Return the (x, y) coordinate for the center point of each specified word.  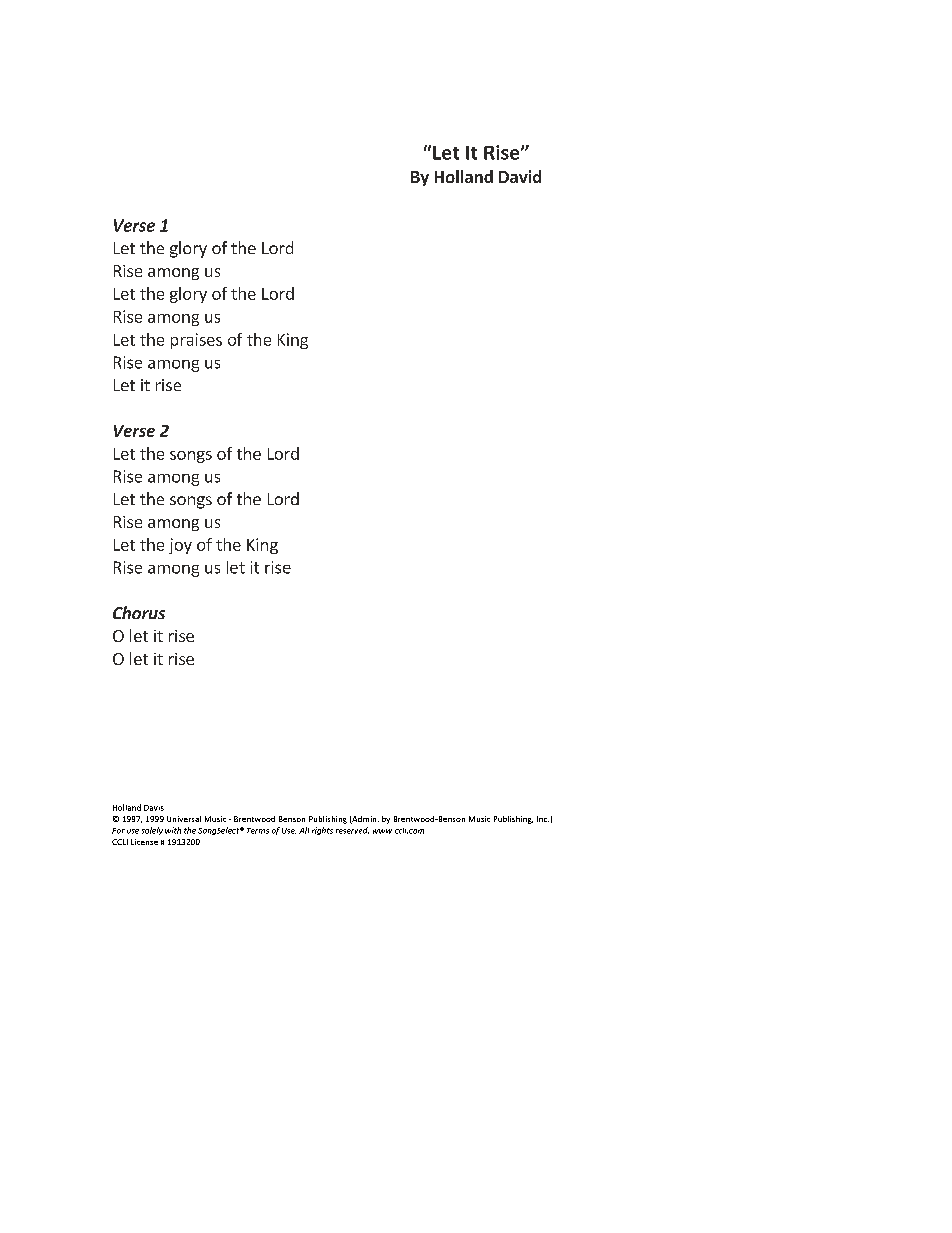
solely (152, 831)
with (173, 830)
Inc (543, 819)
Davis (154, 808)
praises (196, 341)
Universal (184, 819)
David (520, 176)
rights (322, 831)
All (304, 830)
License (144, 842)
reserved (352, 830)
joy (180, 546)
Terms (258, 831)
